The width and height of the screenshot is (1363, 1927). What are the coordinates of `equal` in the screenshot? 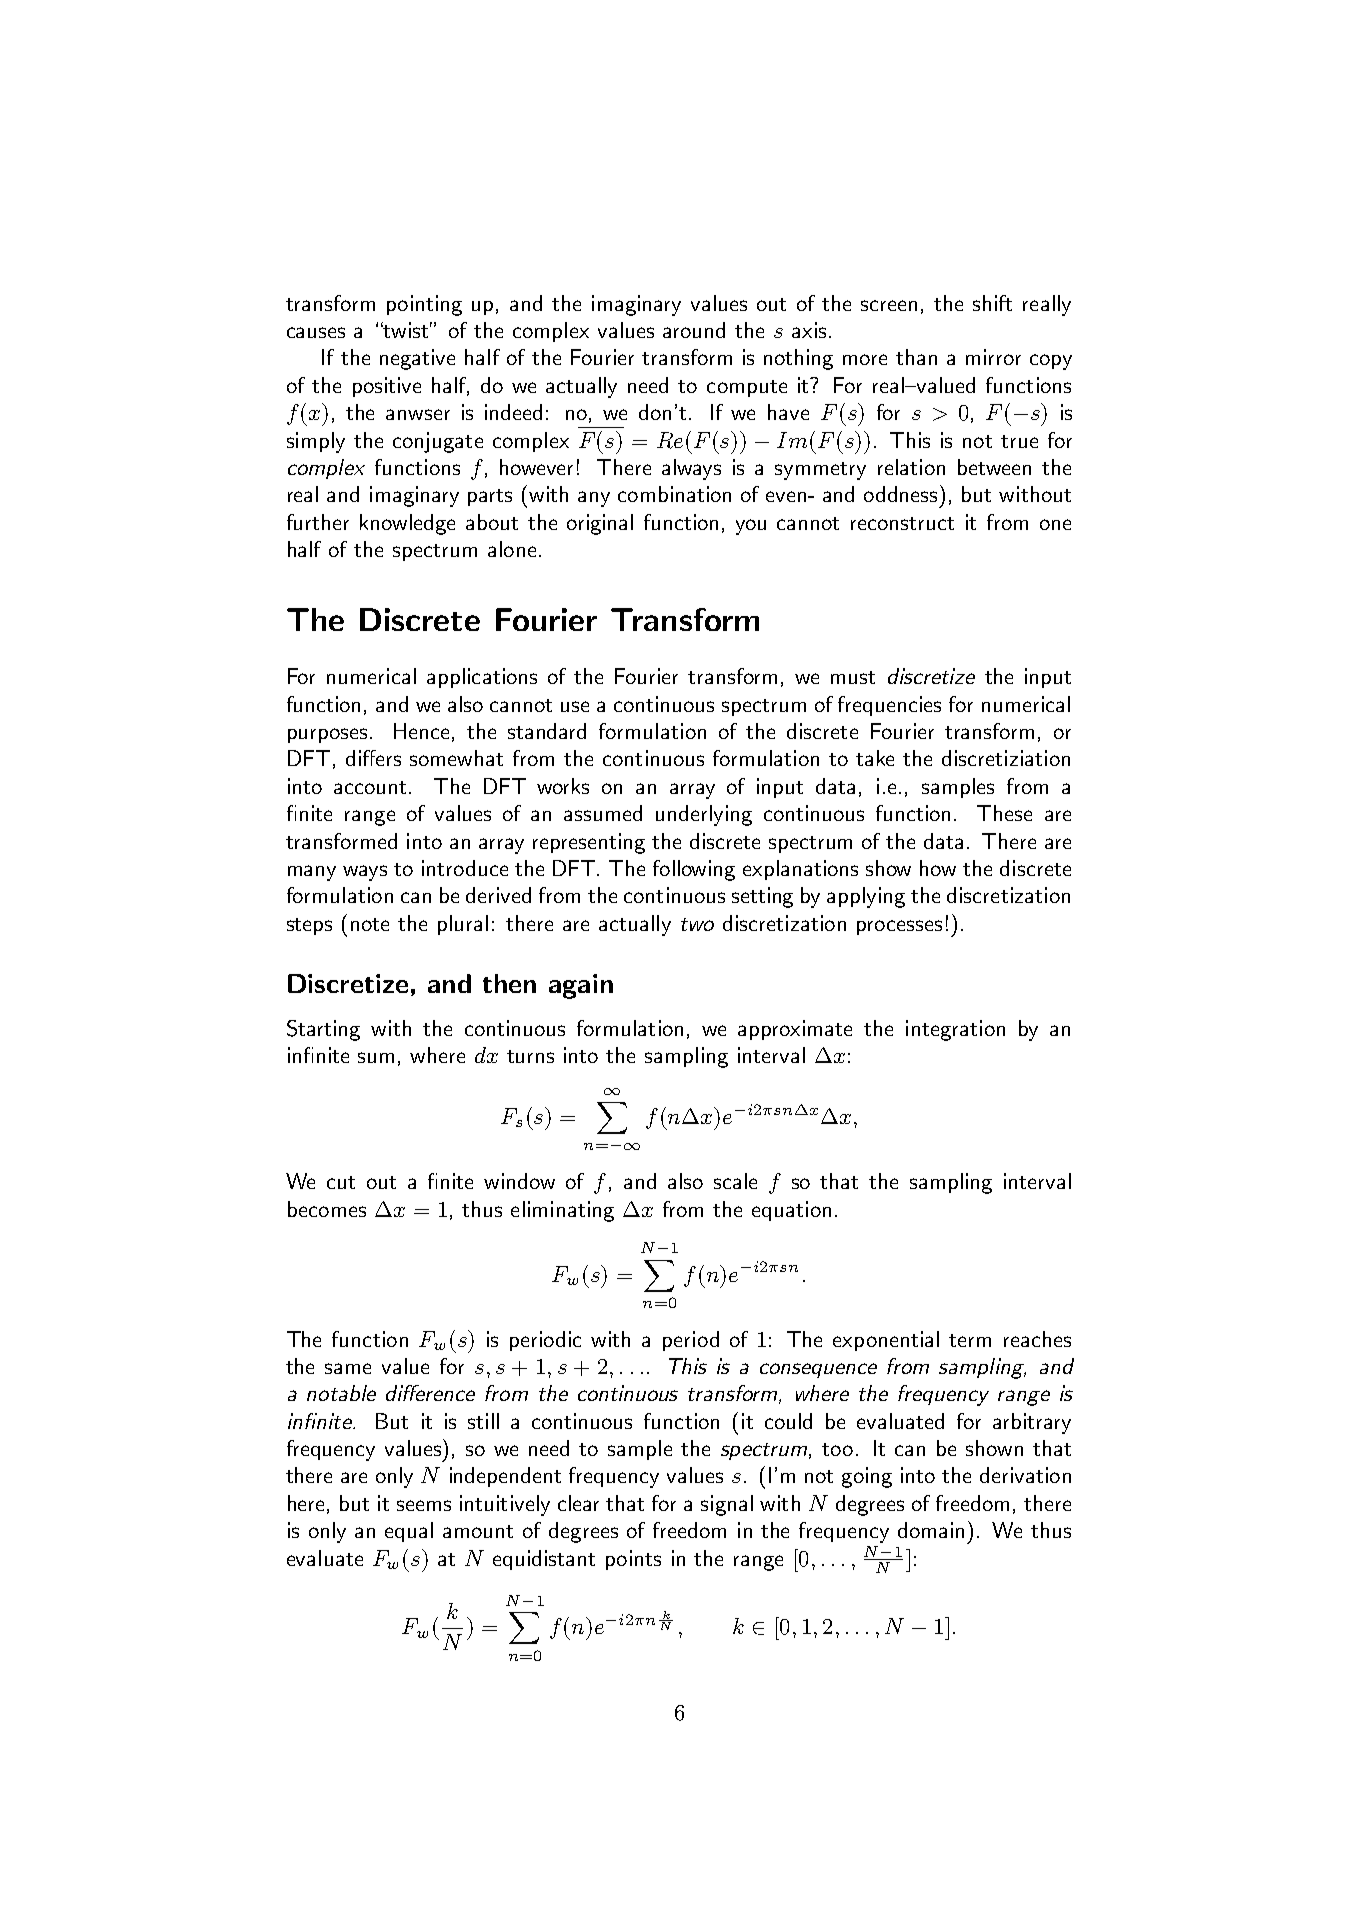 It's located at (409, 1532).
